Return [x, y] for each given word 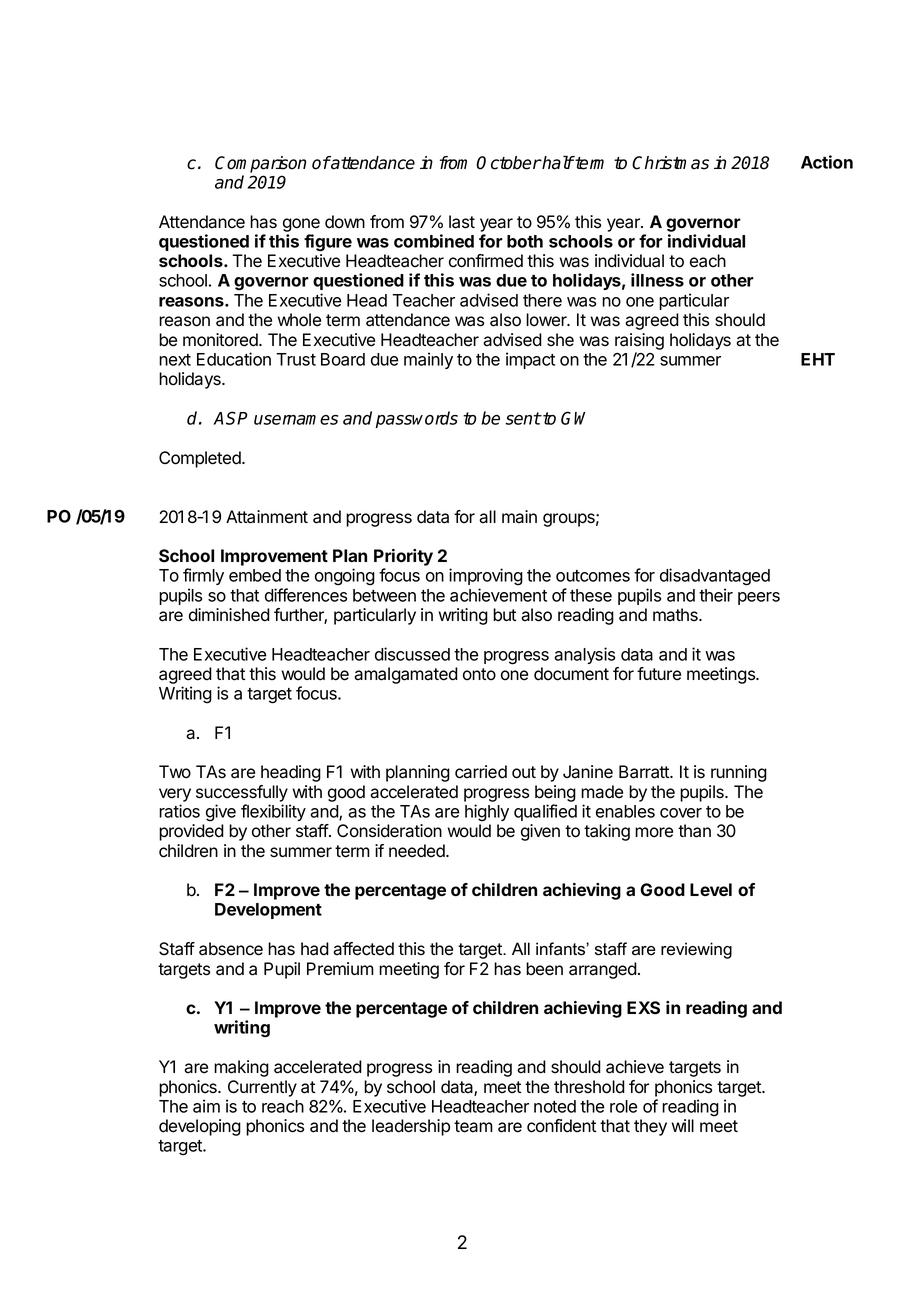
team [473, 1126]
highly [487, 813]
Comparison [260, 164]
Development [268, 911]
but [504, 615]
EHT [818, 359]
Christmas [670, 163]
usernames [296, 420]
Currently [262, 1088]
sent [523, 418]
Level [711, 889]
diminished [229, 615]
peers [759, 598]
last [462, 222]
